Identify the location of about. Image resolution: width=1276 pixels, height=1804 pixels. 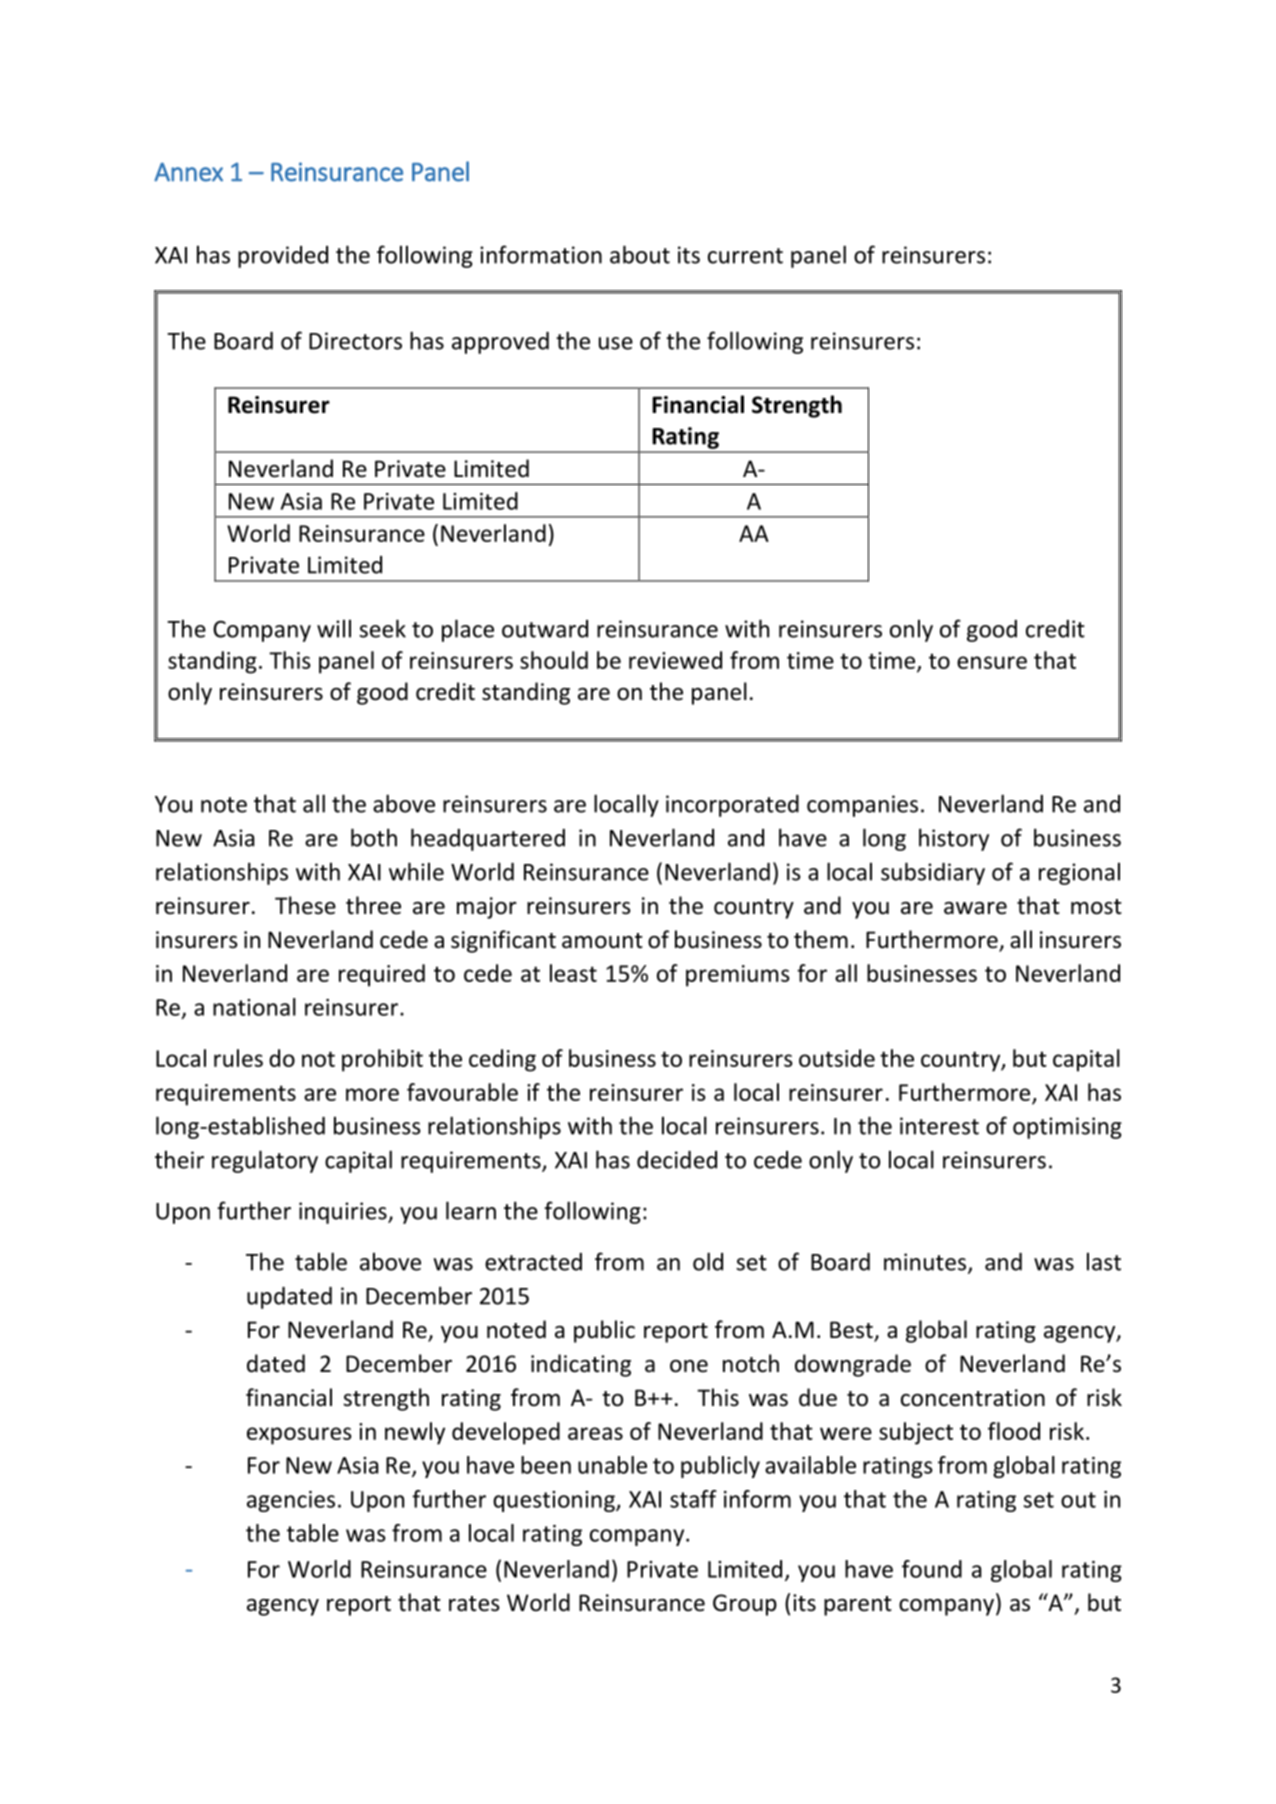
(640, 254).
